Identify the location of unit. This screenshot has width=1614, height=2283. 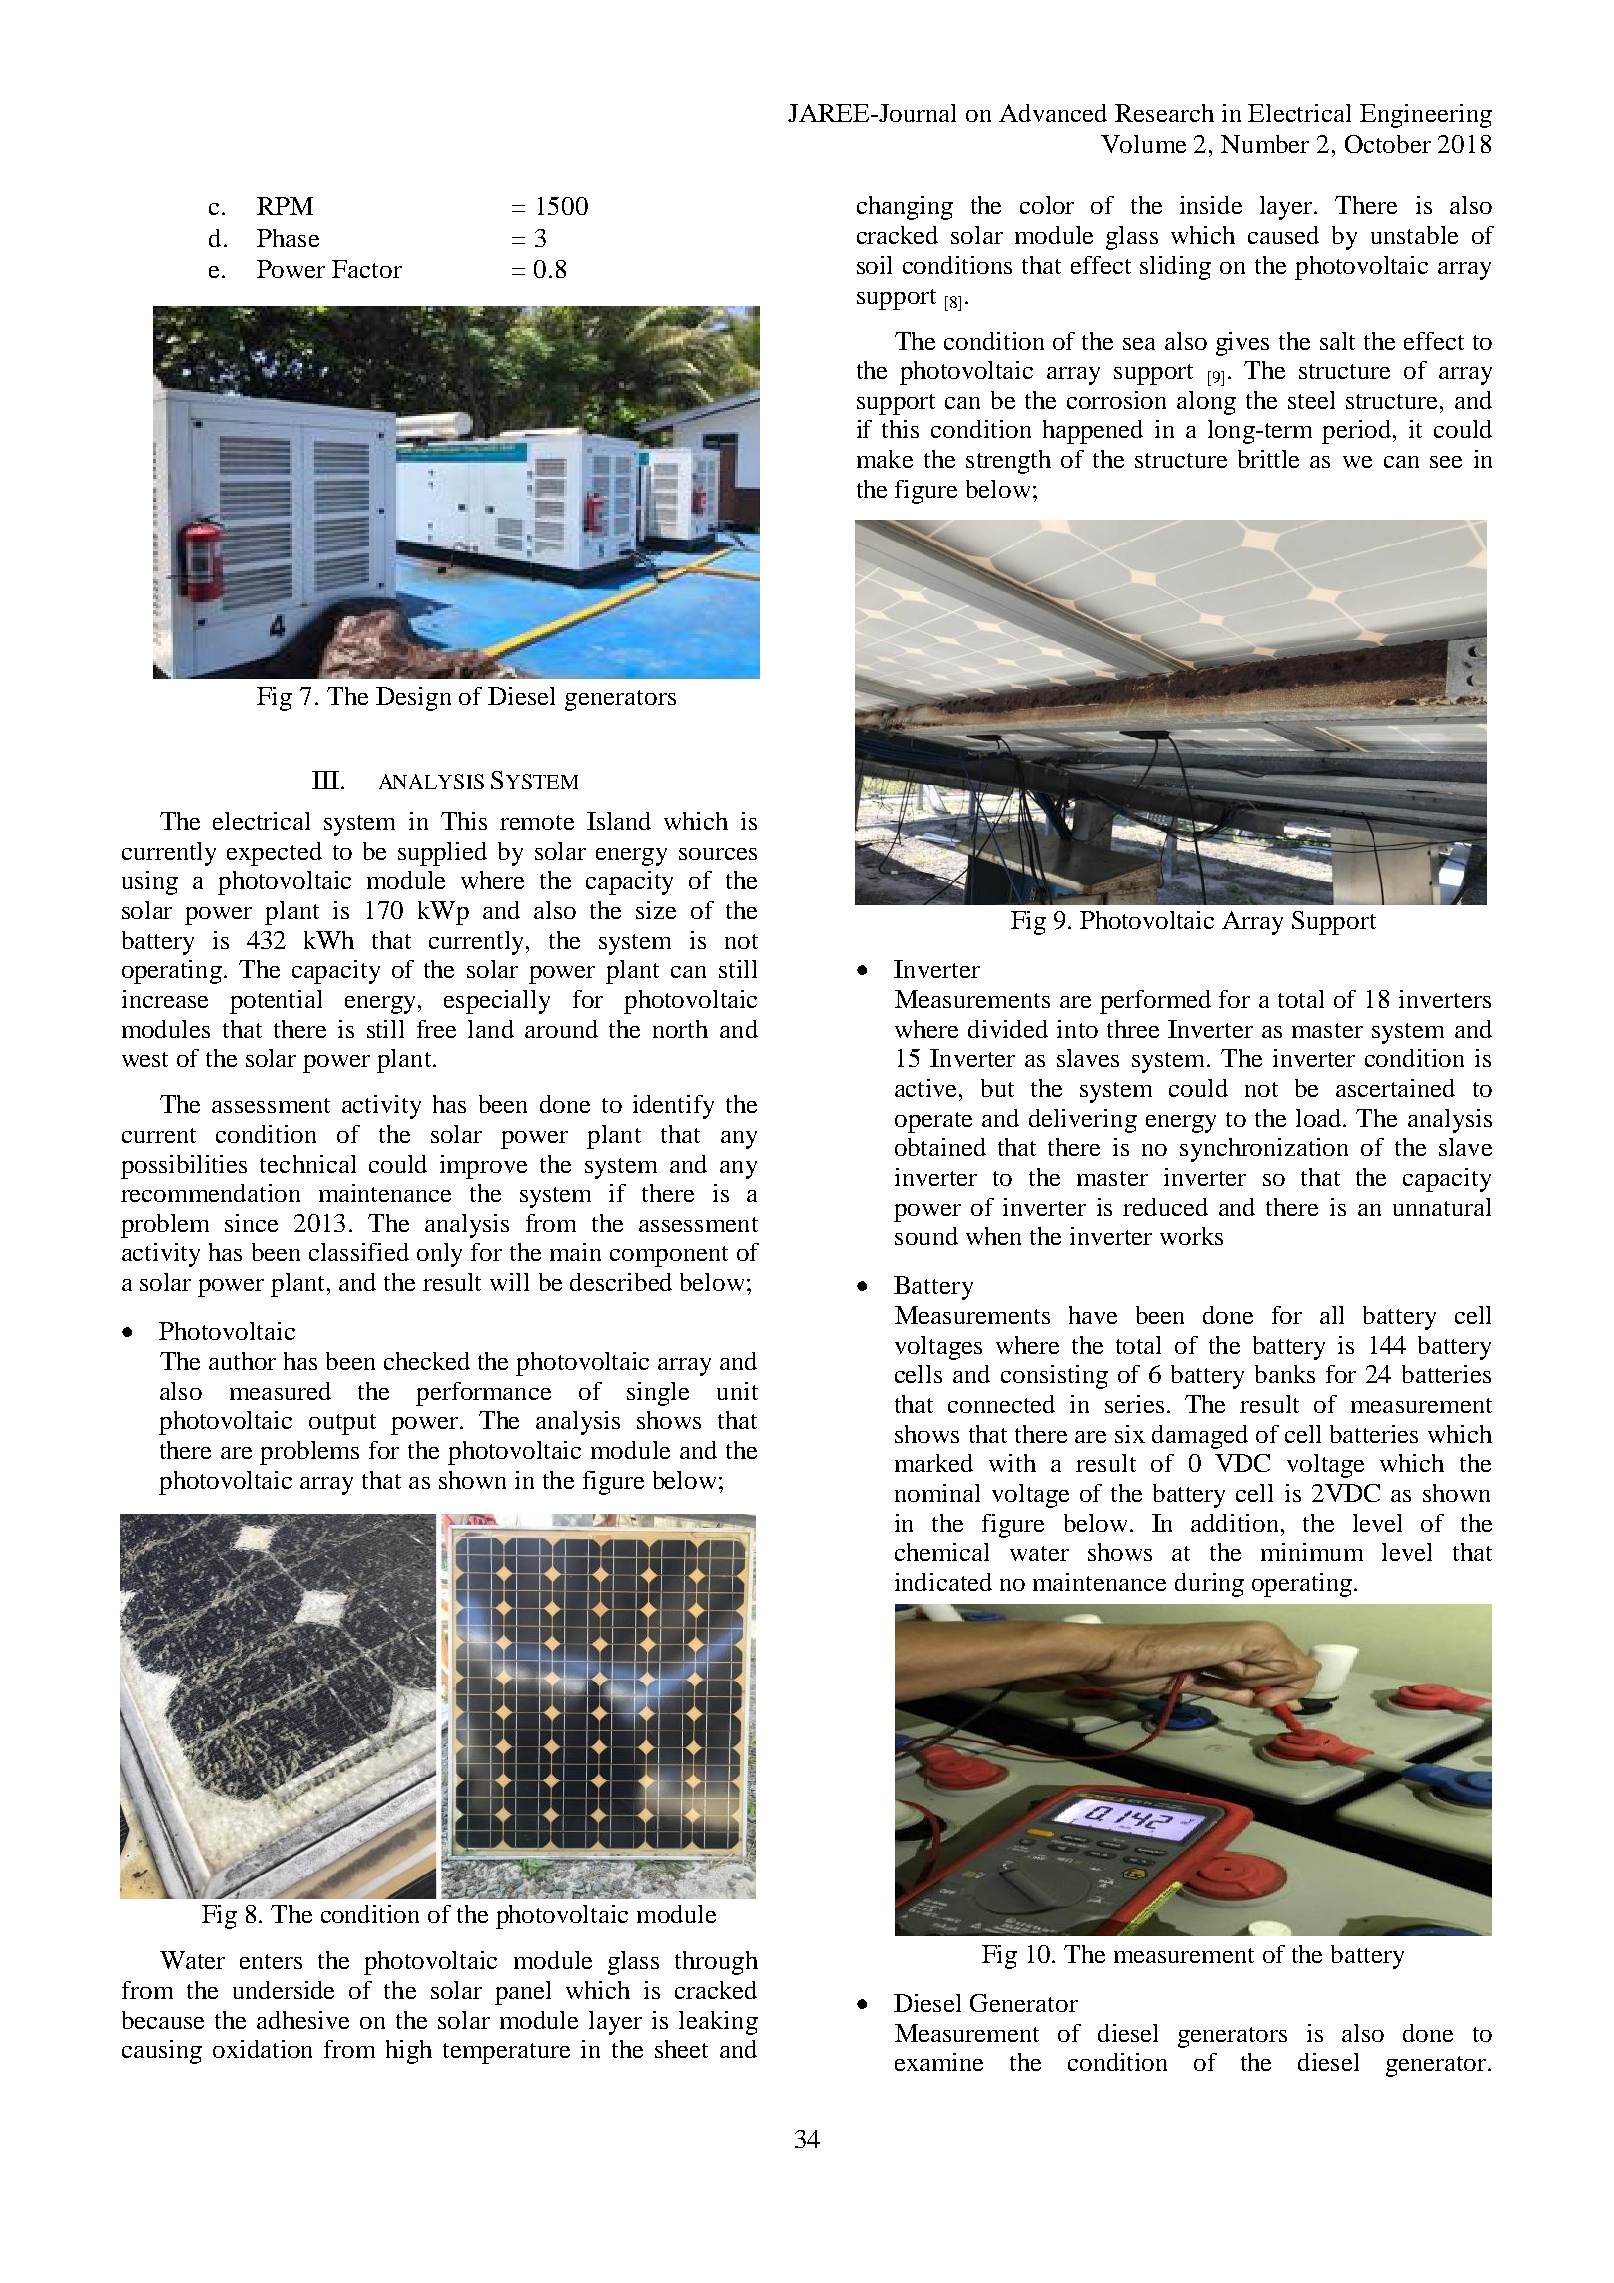
(737, 1391).
